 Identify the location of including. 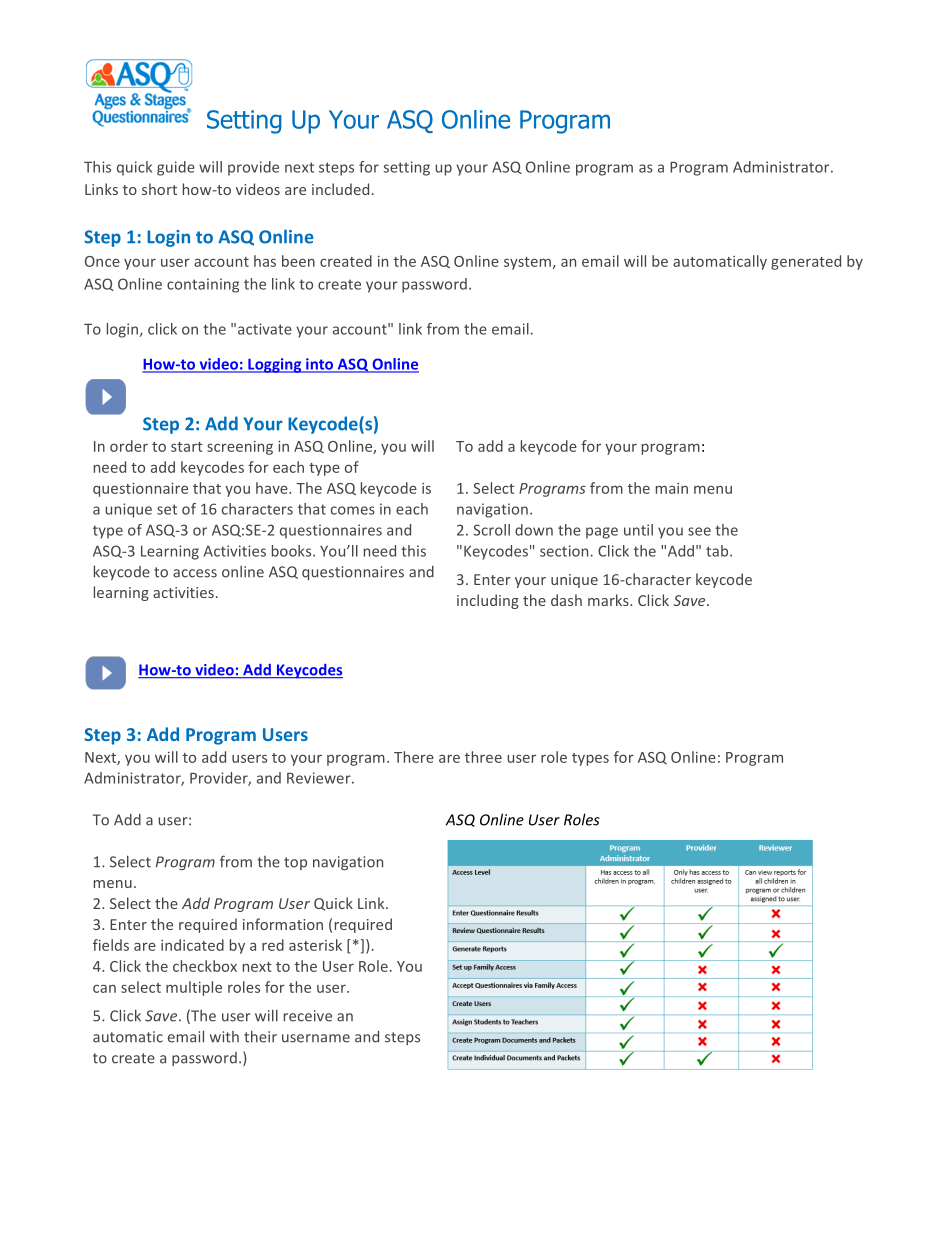
(488, 601).
